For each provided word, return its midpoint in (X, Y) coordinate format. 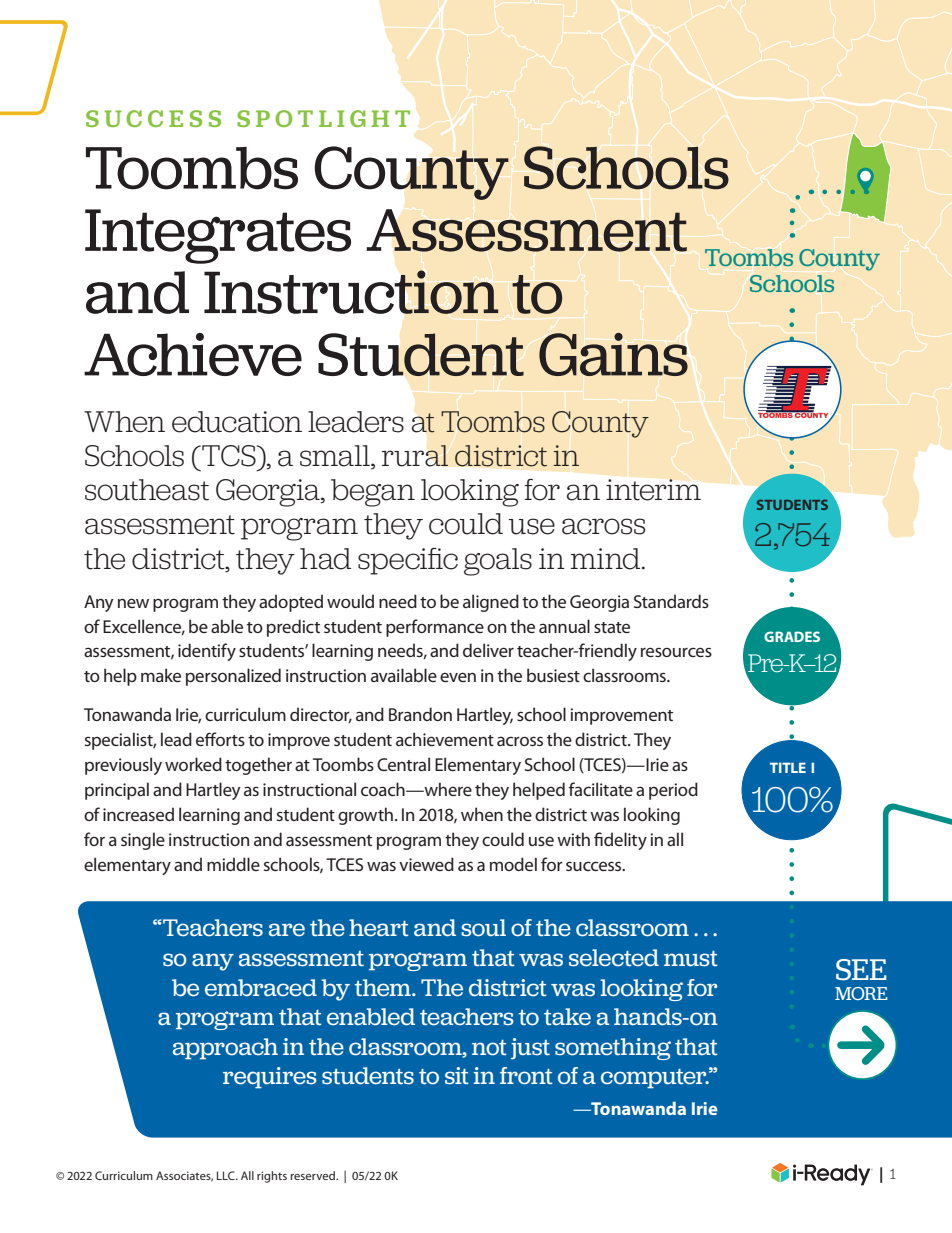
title (788, 767)
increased (138, 814)
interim (653, 490)
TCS (229, 456)
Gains (613, 354)
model (513, 864)
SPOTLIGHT (323, 118)
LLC (227, 1175)
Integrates (218, 236)
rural (415, 456)
